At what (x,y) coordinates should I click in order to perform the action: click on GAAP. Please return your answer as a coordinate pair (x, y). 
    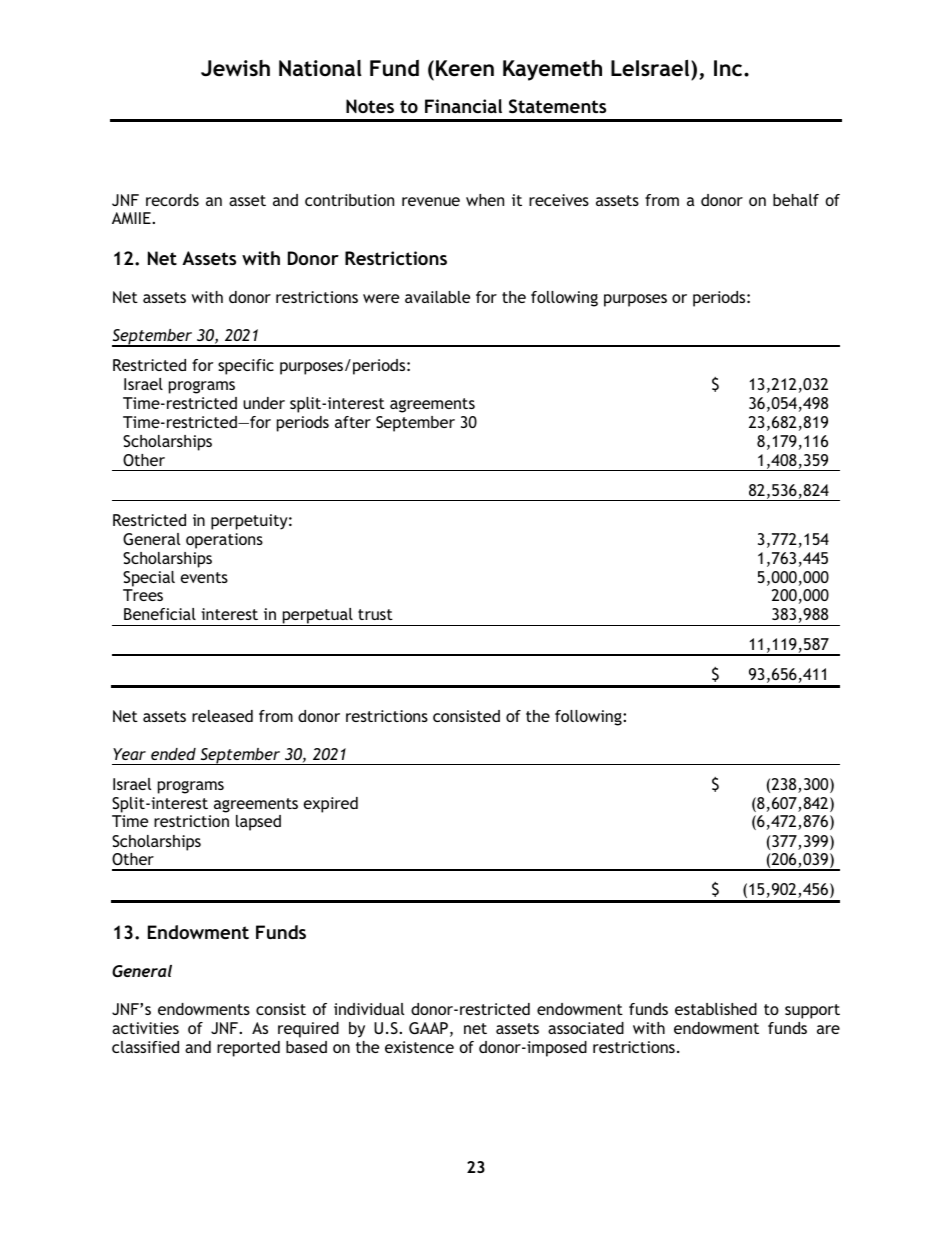
    Looking at the image, I should click on (428, 1028).
